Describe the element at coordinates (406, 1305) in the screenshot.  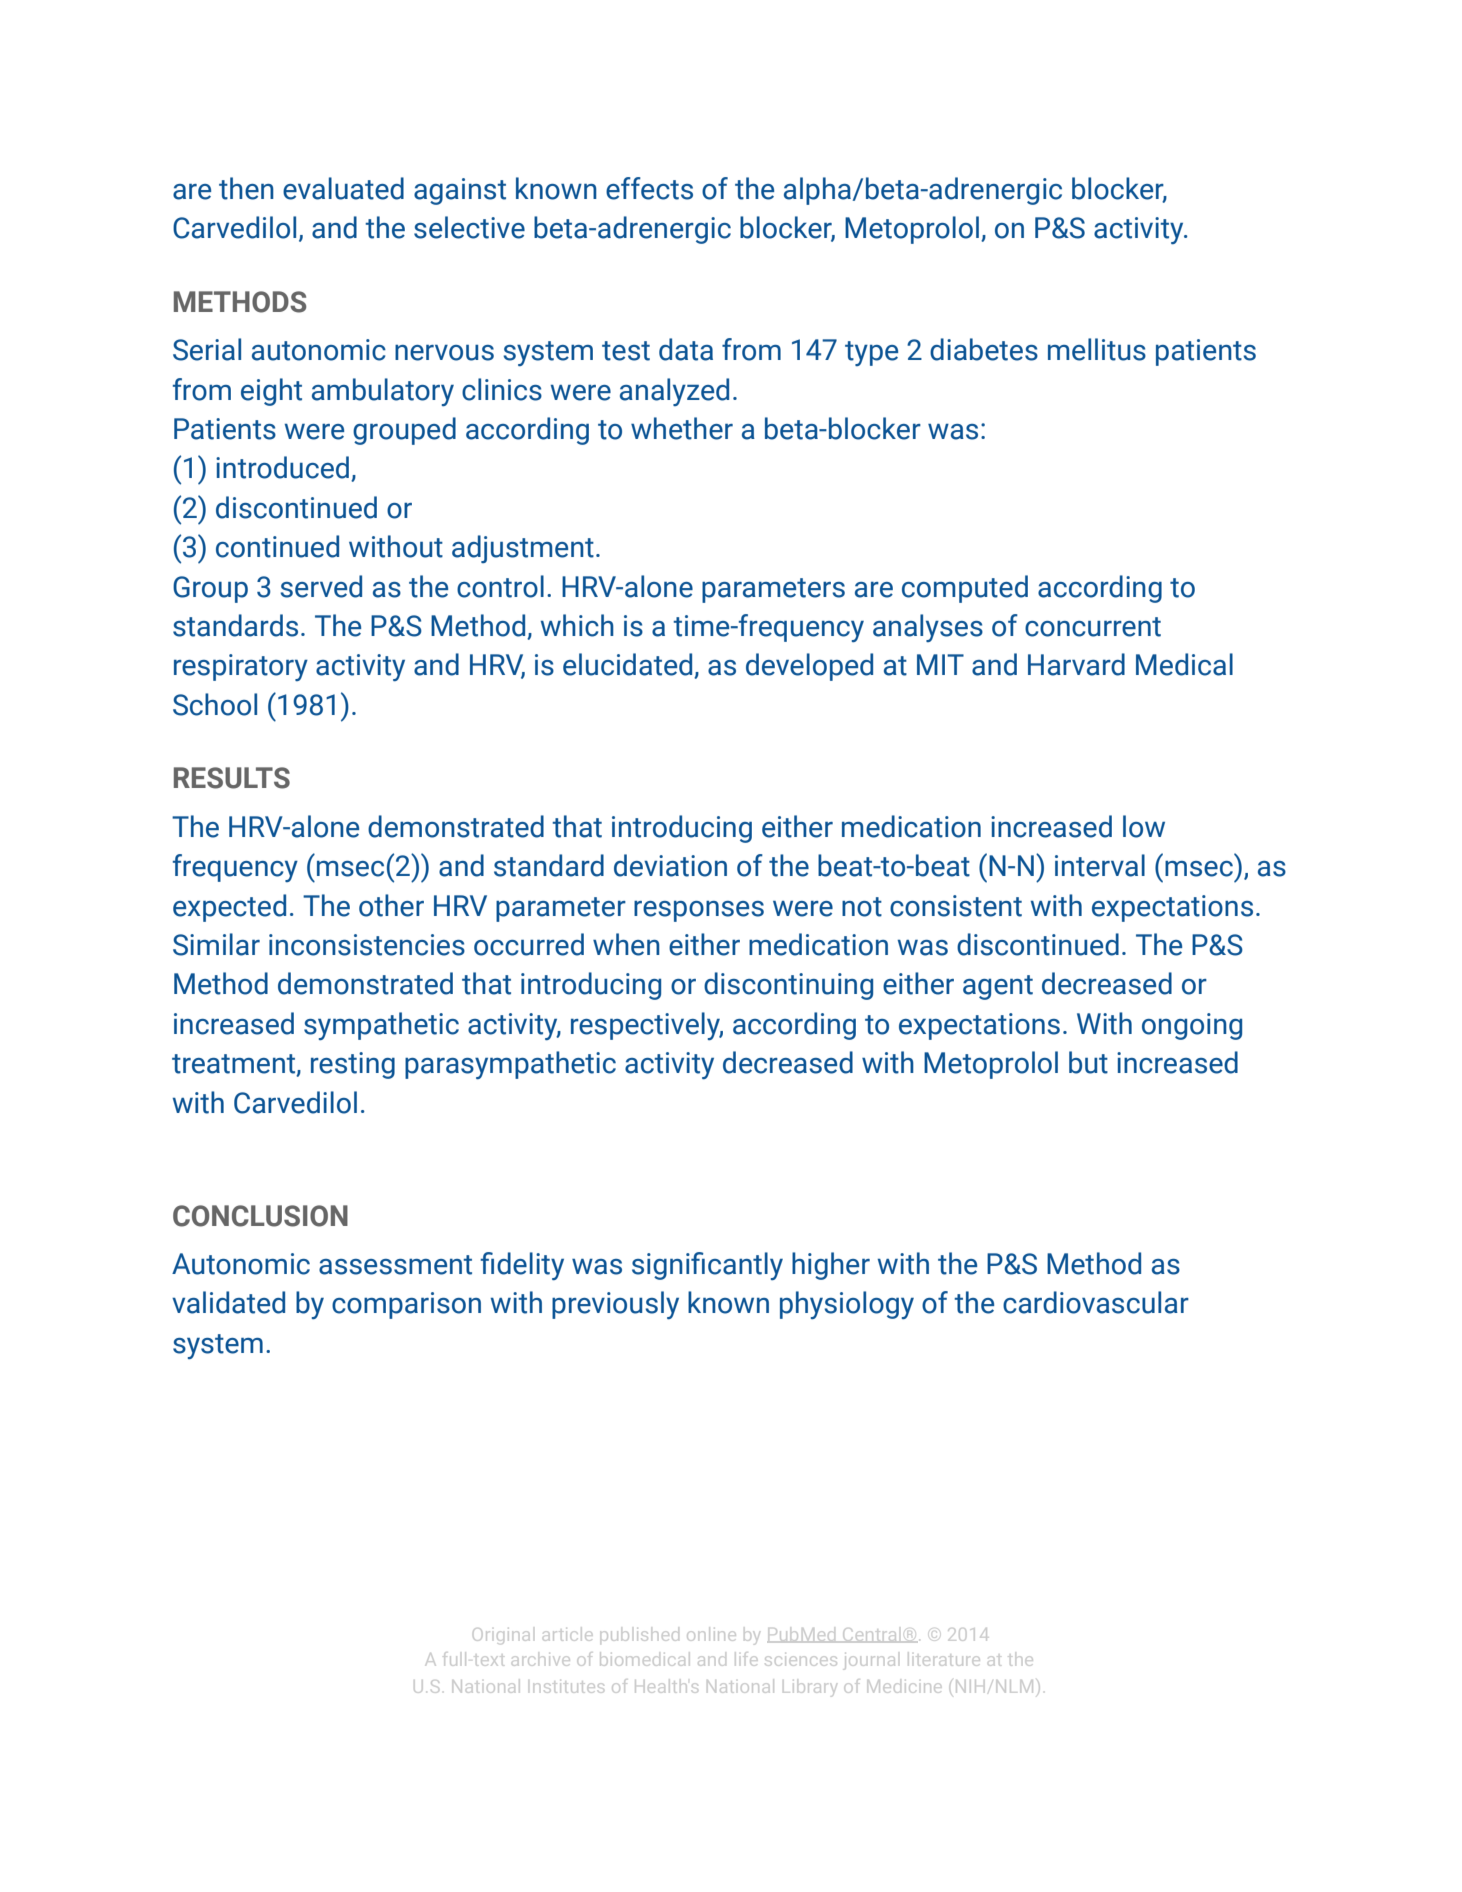
I see `comparison` at that location.
